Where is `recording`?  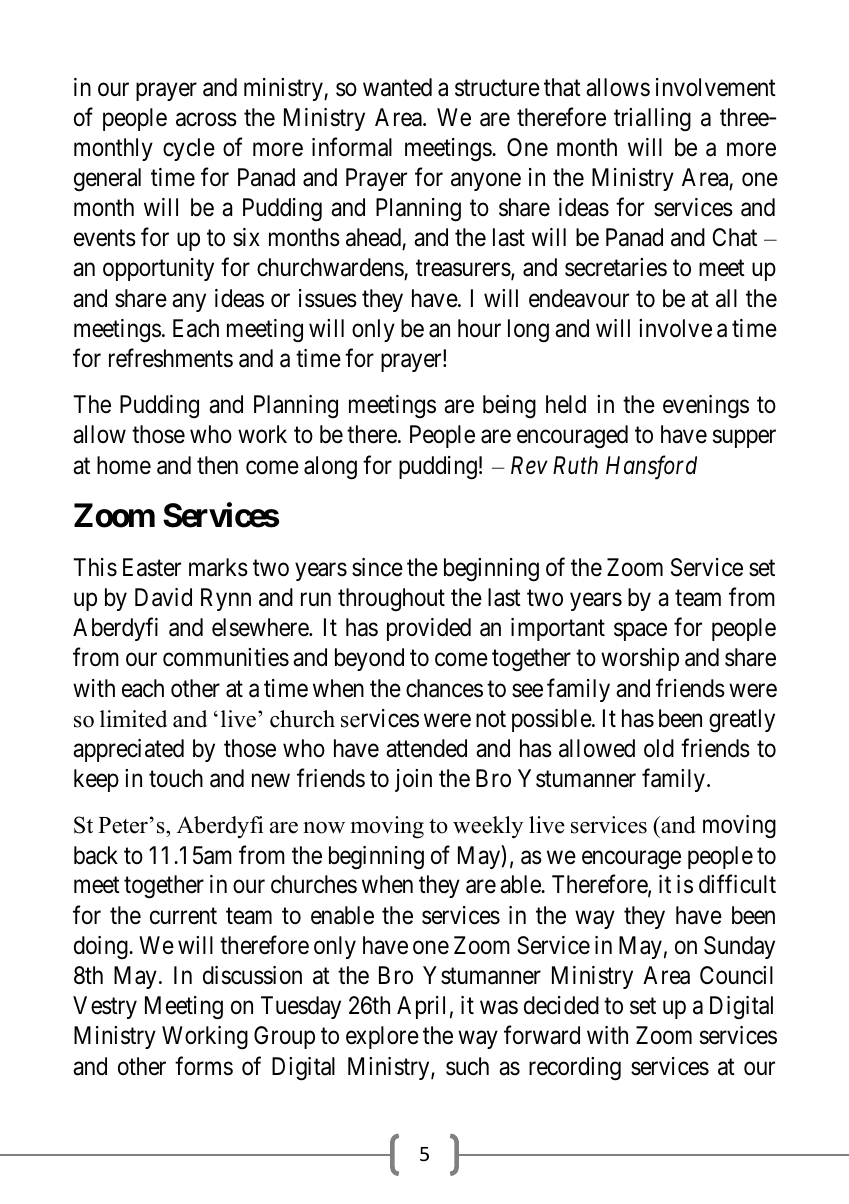 recording is located at coordinates (575, 1069).
